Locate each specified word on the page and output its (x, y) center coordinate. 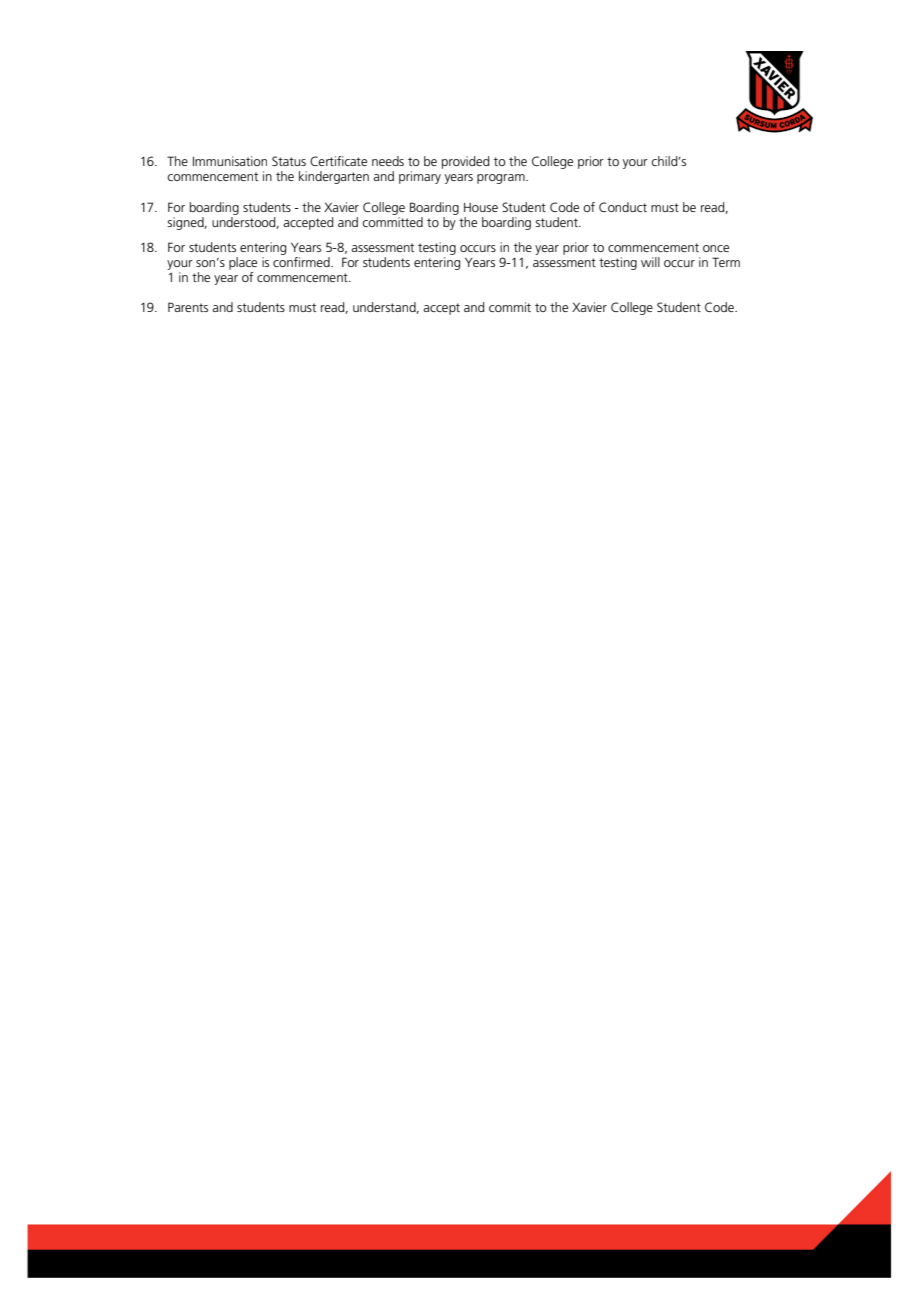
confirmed (302, 262)
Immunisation (230, 161)
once (716, 248)
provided (465, 162)
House (481, 207)
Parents (188, 307)
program (502, 179)
